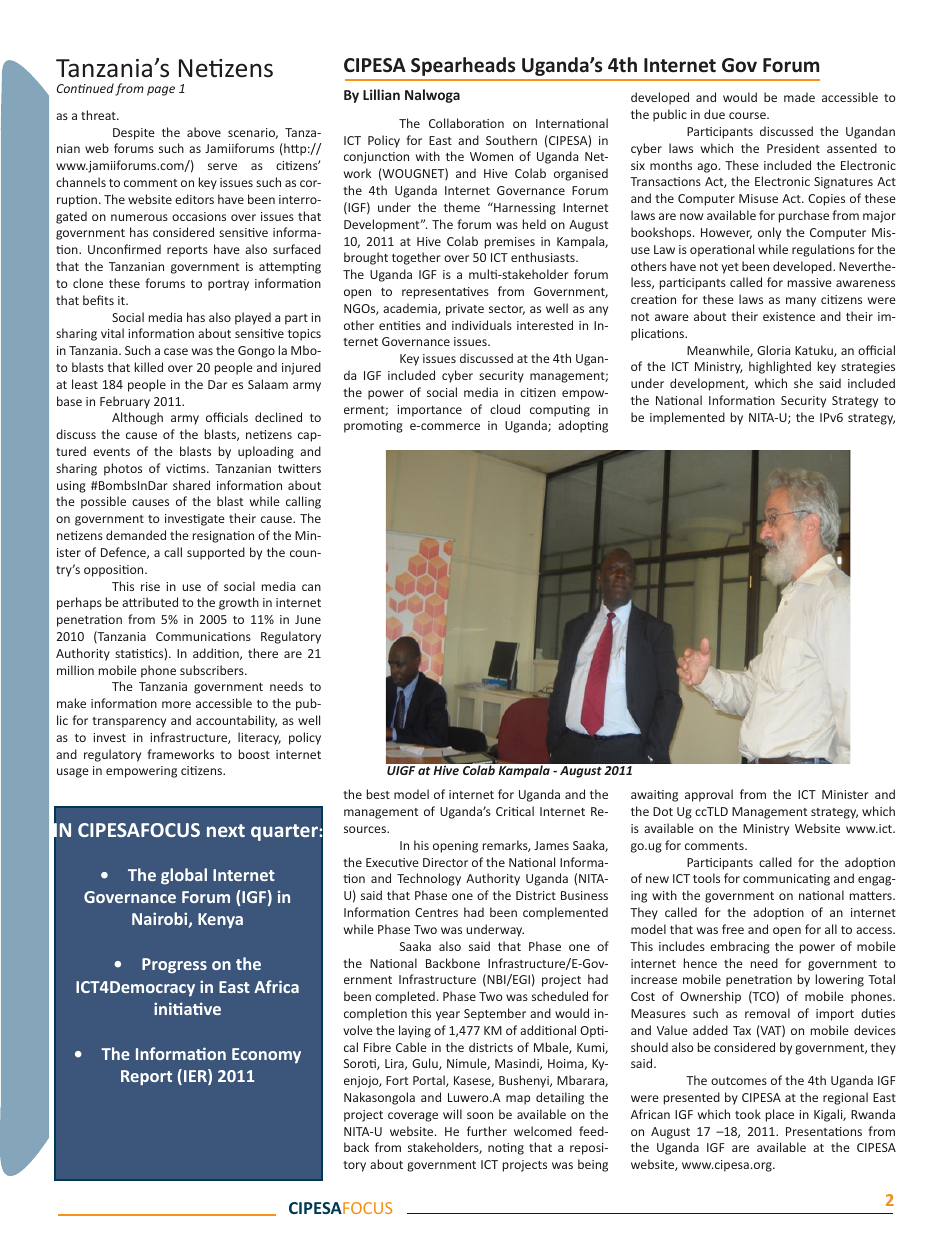  I want to click on existence, so click(789, 316).
